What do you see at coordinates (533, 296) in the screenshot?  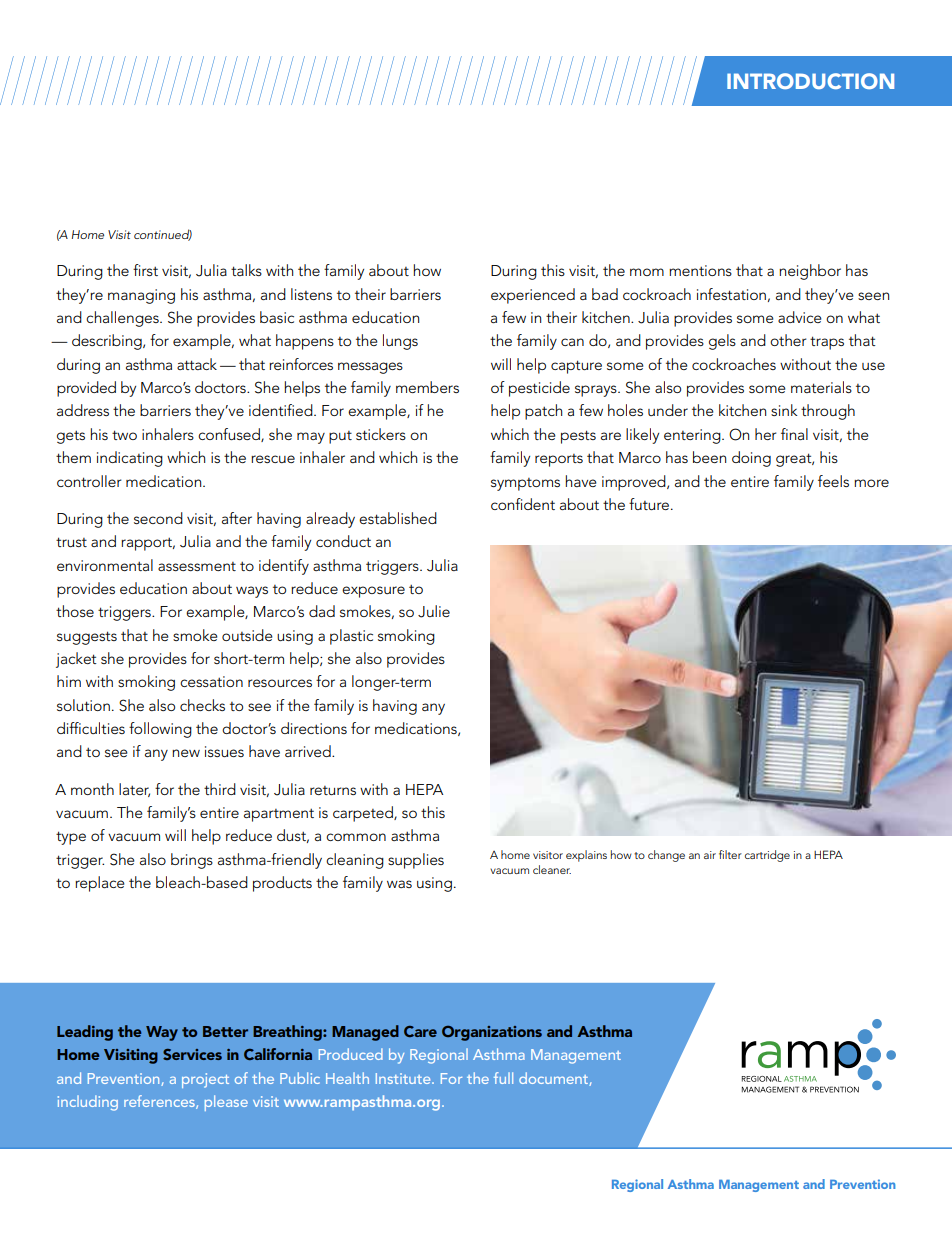 I see `experienced` at bounding box center [533, 296].
